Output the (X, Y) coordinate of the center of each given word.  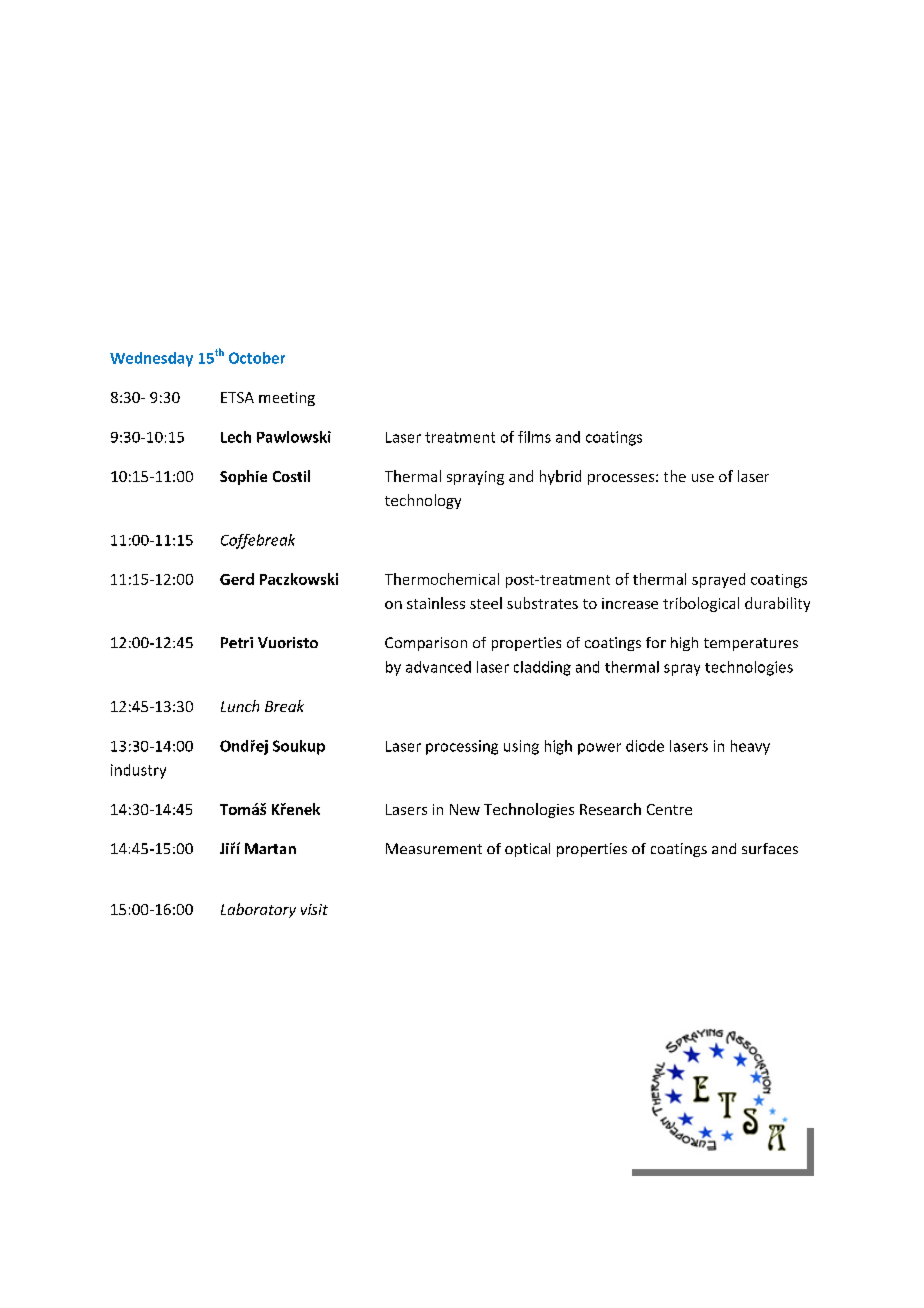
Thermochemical (442, 579)
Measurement (434, 848)
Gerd (237, 579)
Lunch (240, 706)
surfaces (770, 848)
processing (462, 747)
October (257, 358)
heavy (750, 747)
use (703, 478)
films (534, 437)
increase (630, 603)
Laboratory (258, 910)
